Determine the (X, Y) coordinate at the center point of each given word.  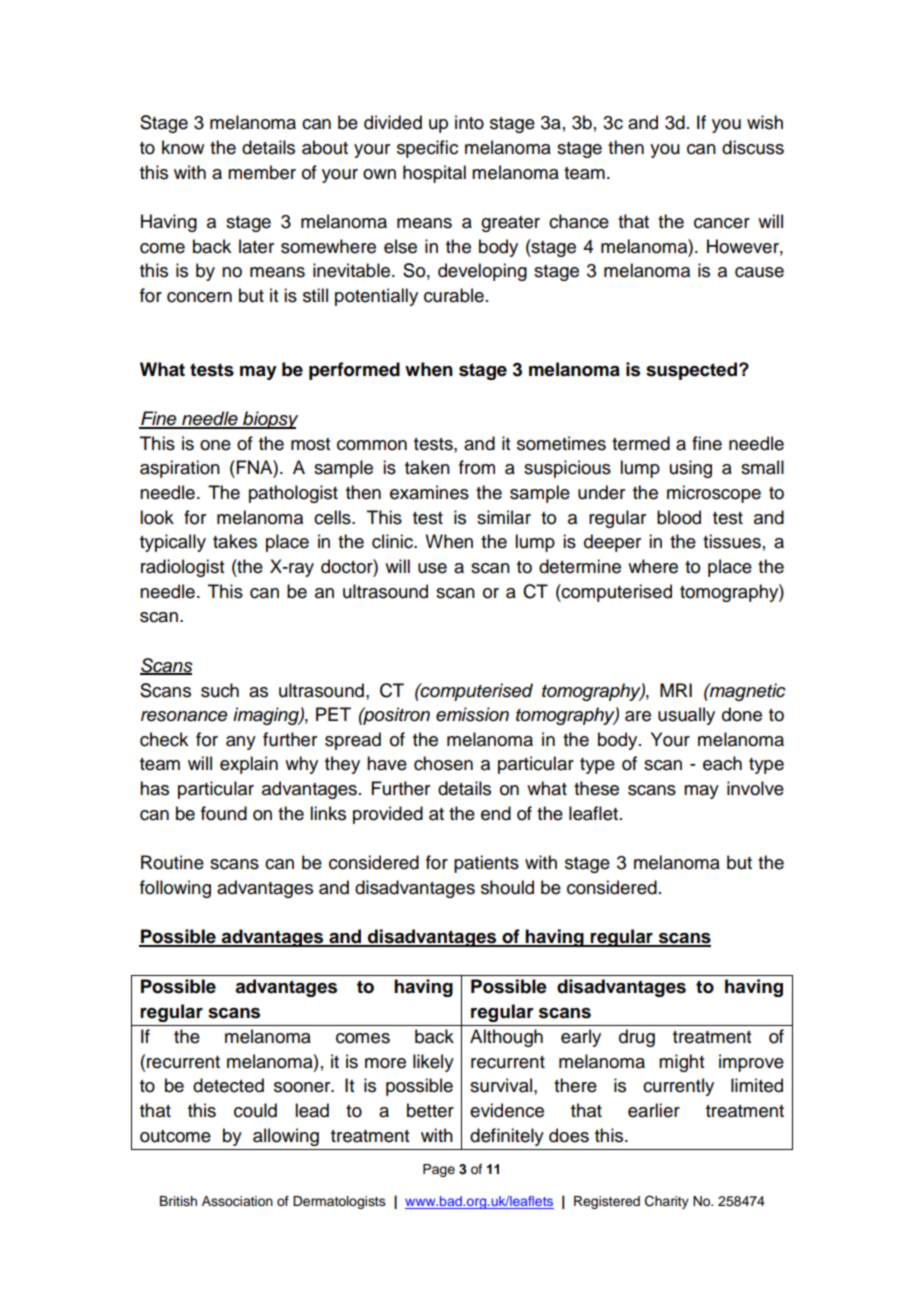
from (477, 467)
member (262, 172)
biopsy (269, 420)
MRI (676, 690)
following (175, 889)
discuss (753, 147)
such (220, 690)
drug (637, 1038)
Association (237, 1201)
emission (472, 714)
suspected (691, 371)
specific (427, 149)
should (507, 887)
